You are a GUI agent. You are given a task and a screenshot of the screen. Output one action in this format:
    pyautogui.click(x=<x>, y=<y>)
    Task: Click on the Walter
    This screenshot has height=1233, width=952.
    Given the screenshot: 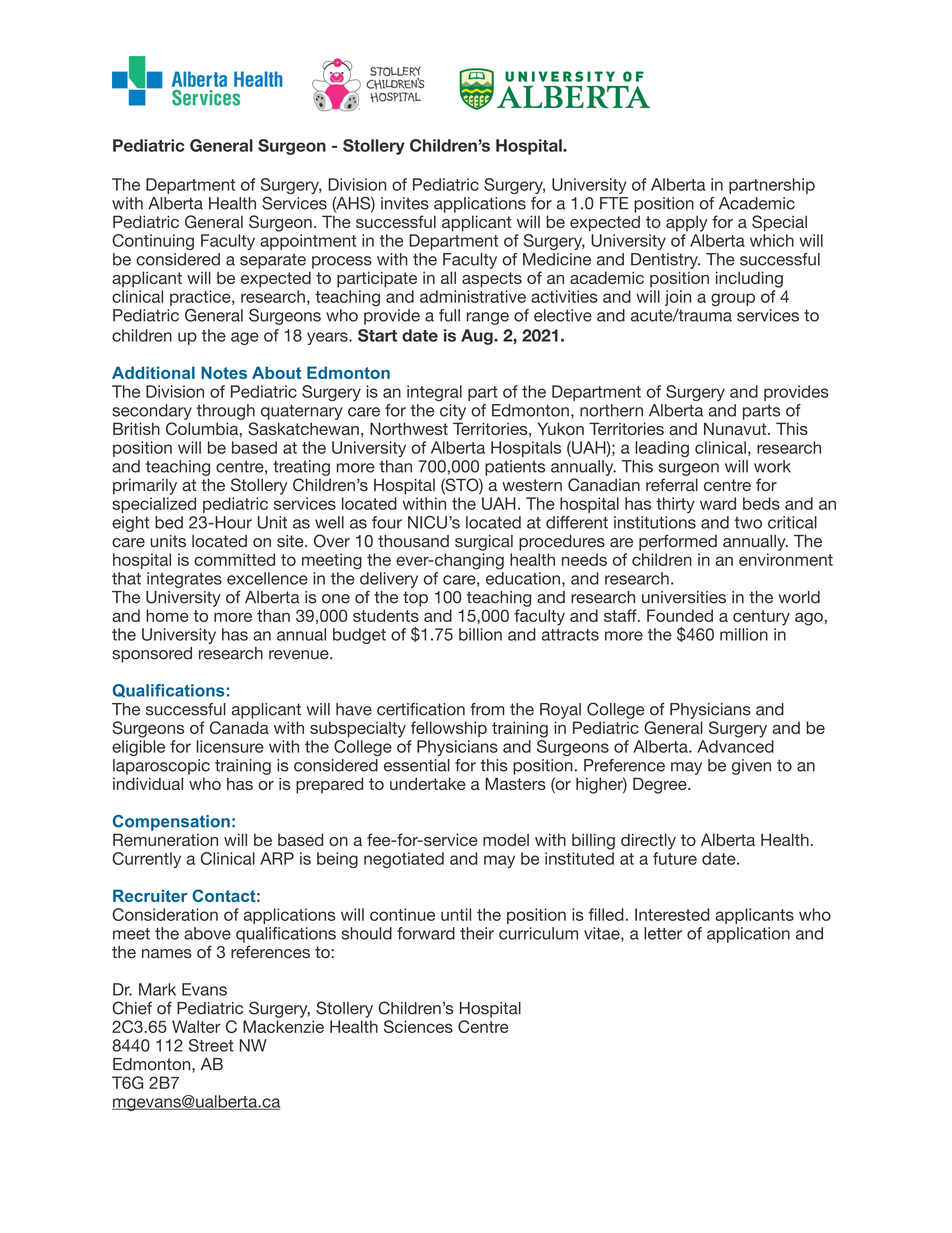 What is the action you would take?
    pyautogui.click(x=196, y=1026)
